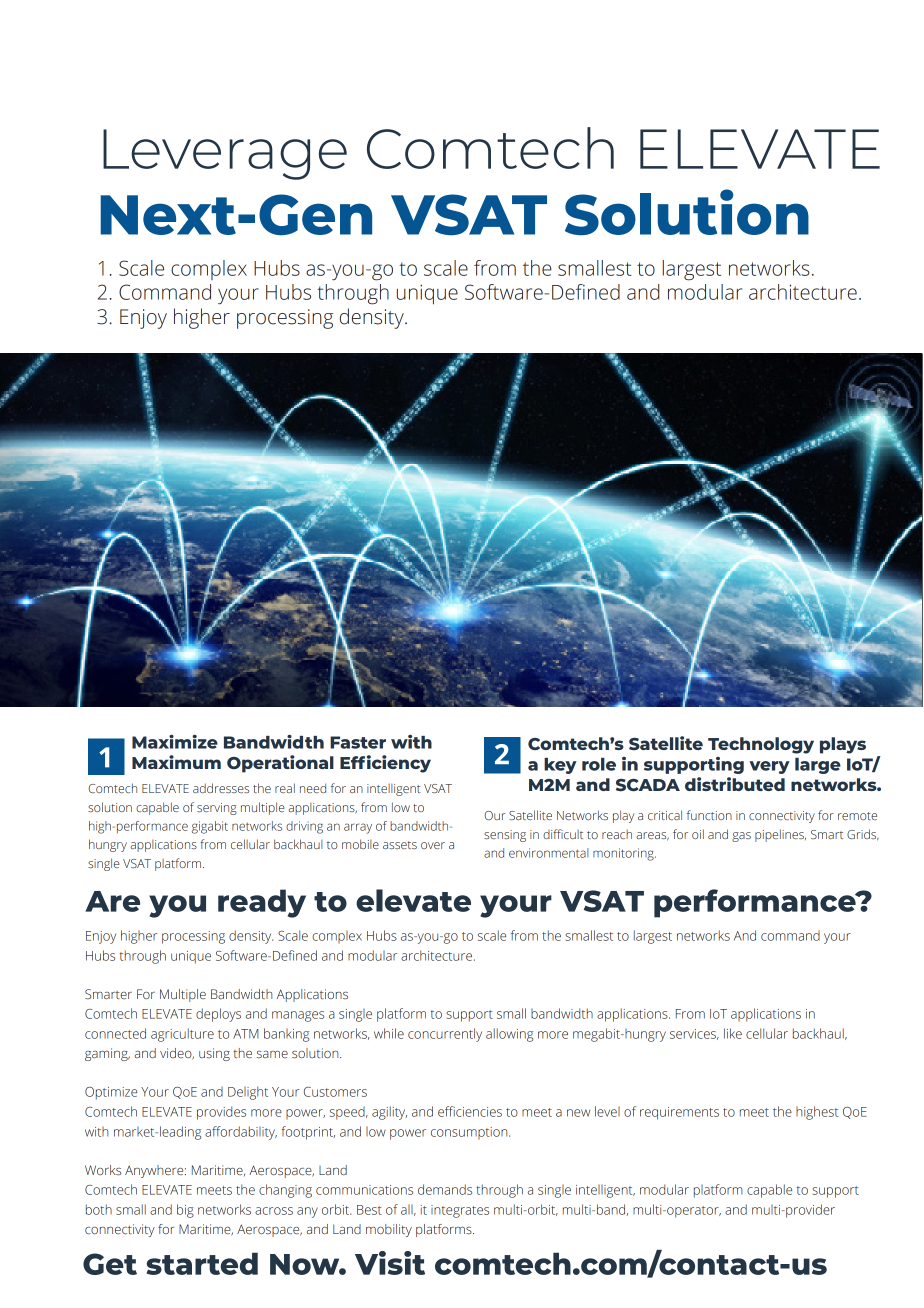 The image size is (924, 1308). Describe the element at coordinates (769, 767) in the image. I see `very` at that location.
